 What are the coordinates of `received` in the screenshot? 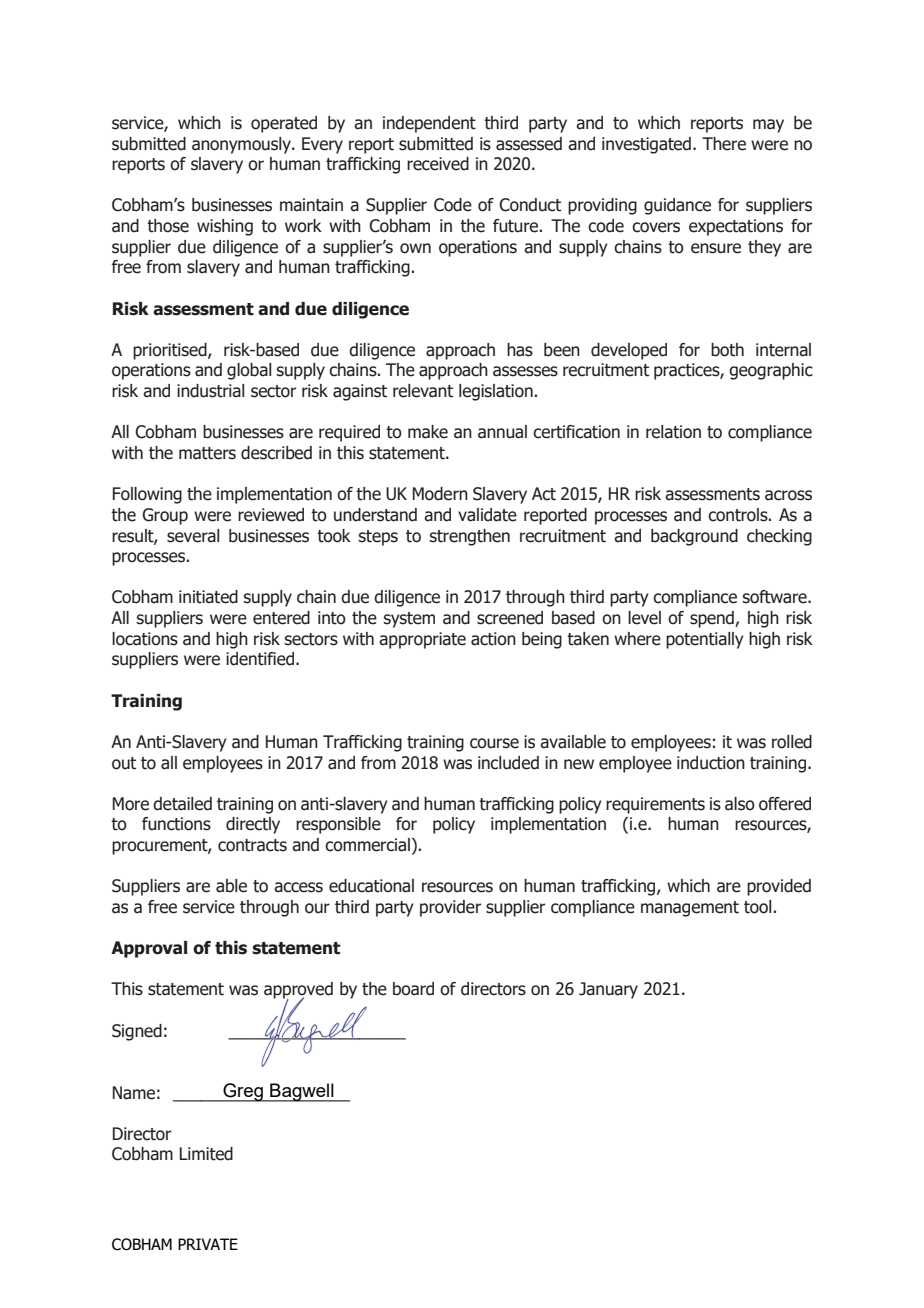 It's located at (438, 164).
